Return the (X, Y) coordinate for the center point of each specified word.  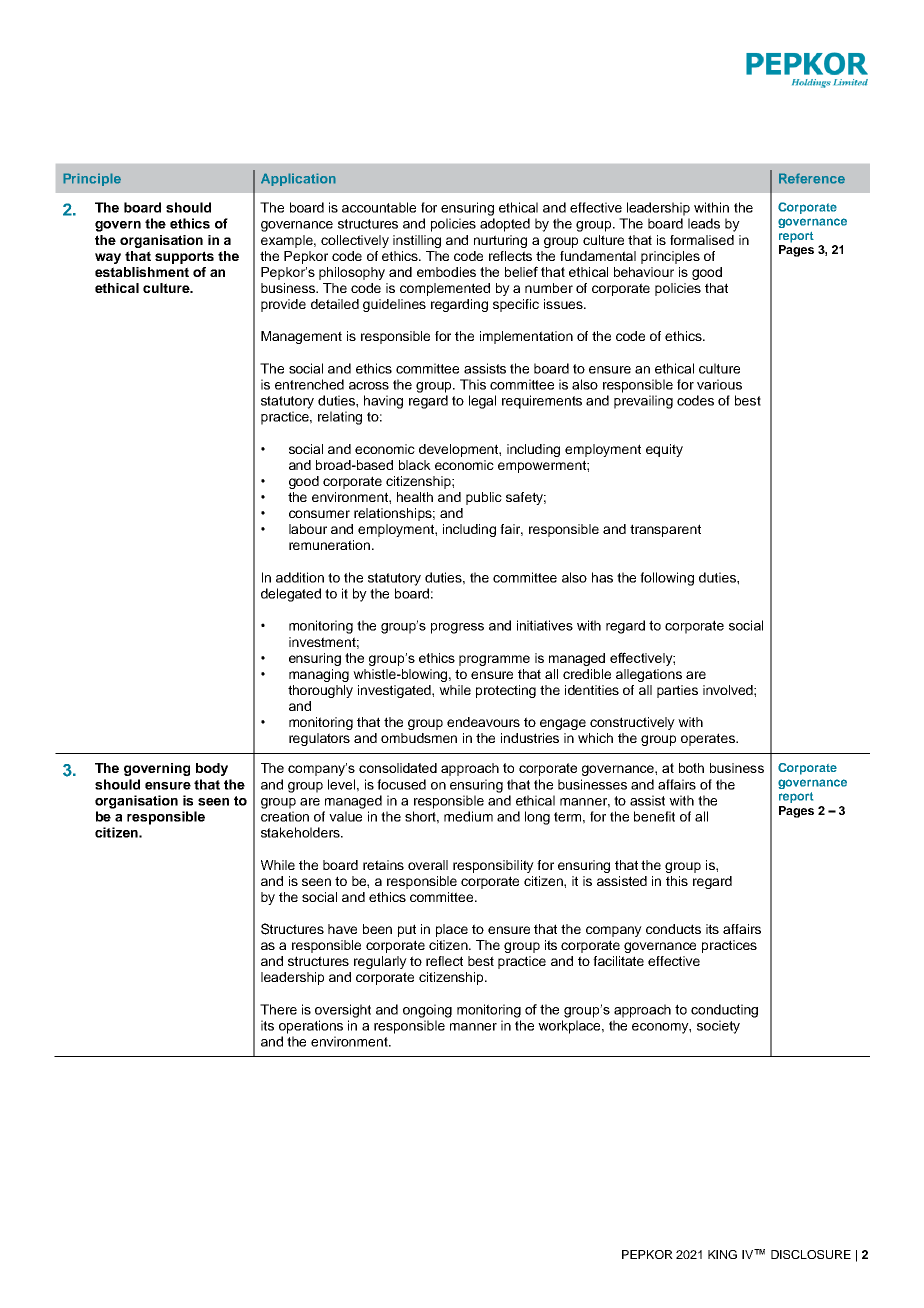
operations (311, 1027)
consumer (319, 514)
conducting (724, 1011)
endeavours (483, 722)
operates (709, 739)
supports (184, 257)
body (212, 769)
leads (704, 223)
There (278, 1009)
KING (722, 1254)
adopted (505, 225)
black (415, 465)
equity (664, 450)
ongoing (427, 1011)
